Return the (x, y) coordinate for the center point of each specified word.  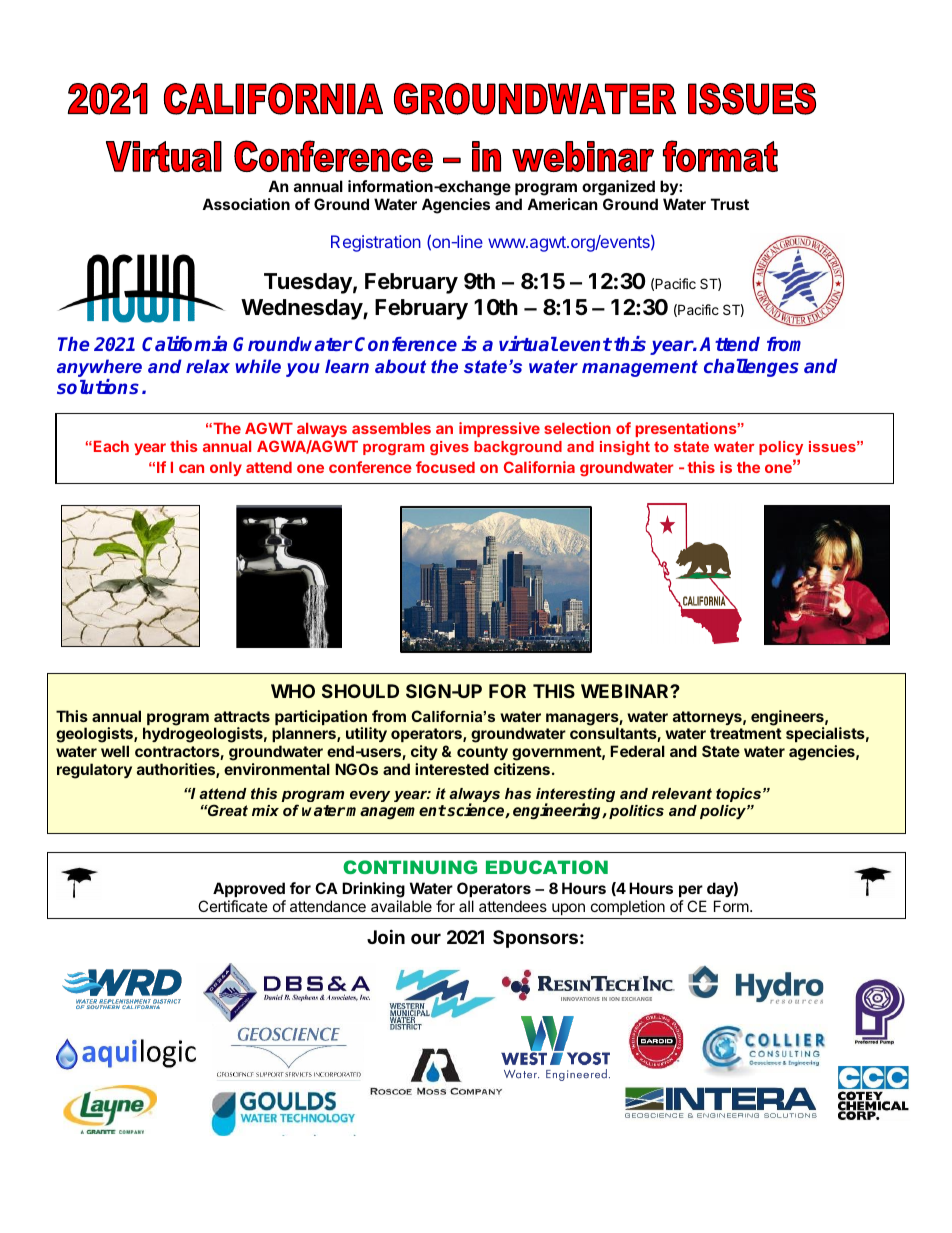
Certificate (233, 906)
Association (246, 204)
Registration (376, 243)
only (226, 469)
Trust (730, 204)
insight (625, 448)
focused (445, 467)
